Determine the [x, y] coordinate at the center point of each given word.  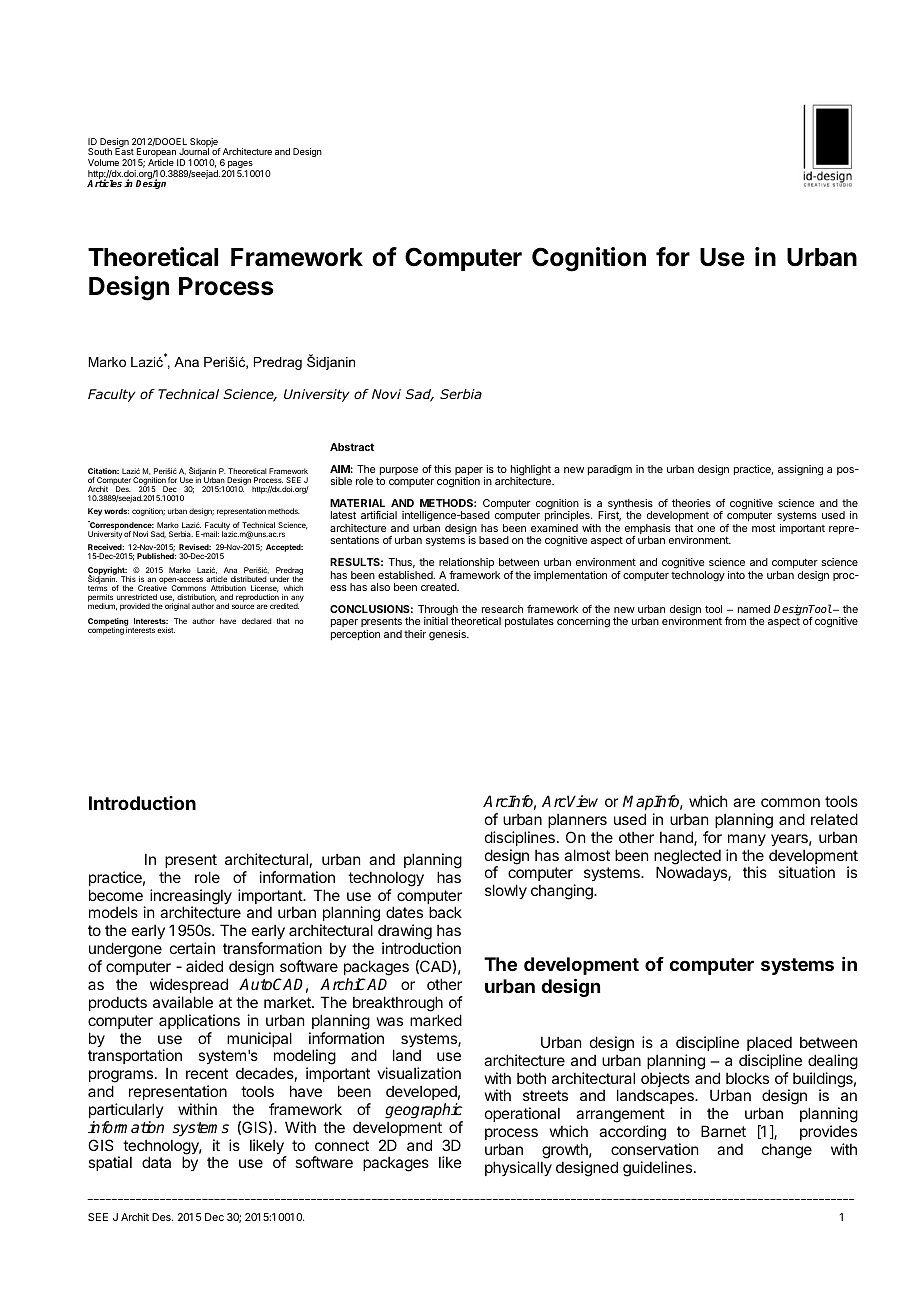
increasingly [191, 898]
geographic [424, 1111]
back [445, 912]
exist [166, 630]
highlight [530, 471]
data [156, 1162]
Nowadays [692, 873]
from [735, 621]
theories [691, 503]
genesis [448, 635]
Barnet [723, 1131]
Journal [194, 151]
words [116, 511]
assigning [800, 470]
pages [241, 166]
